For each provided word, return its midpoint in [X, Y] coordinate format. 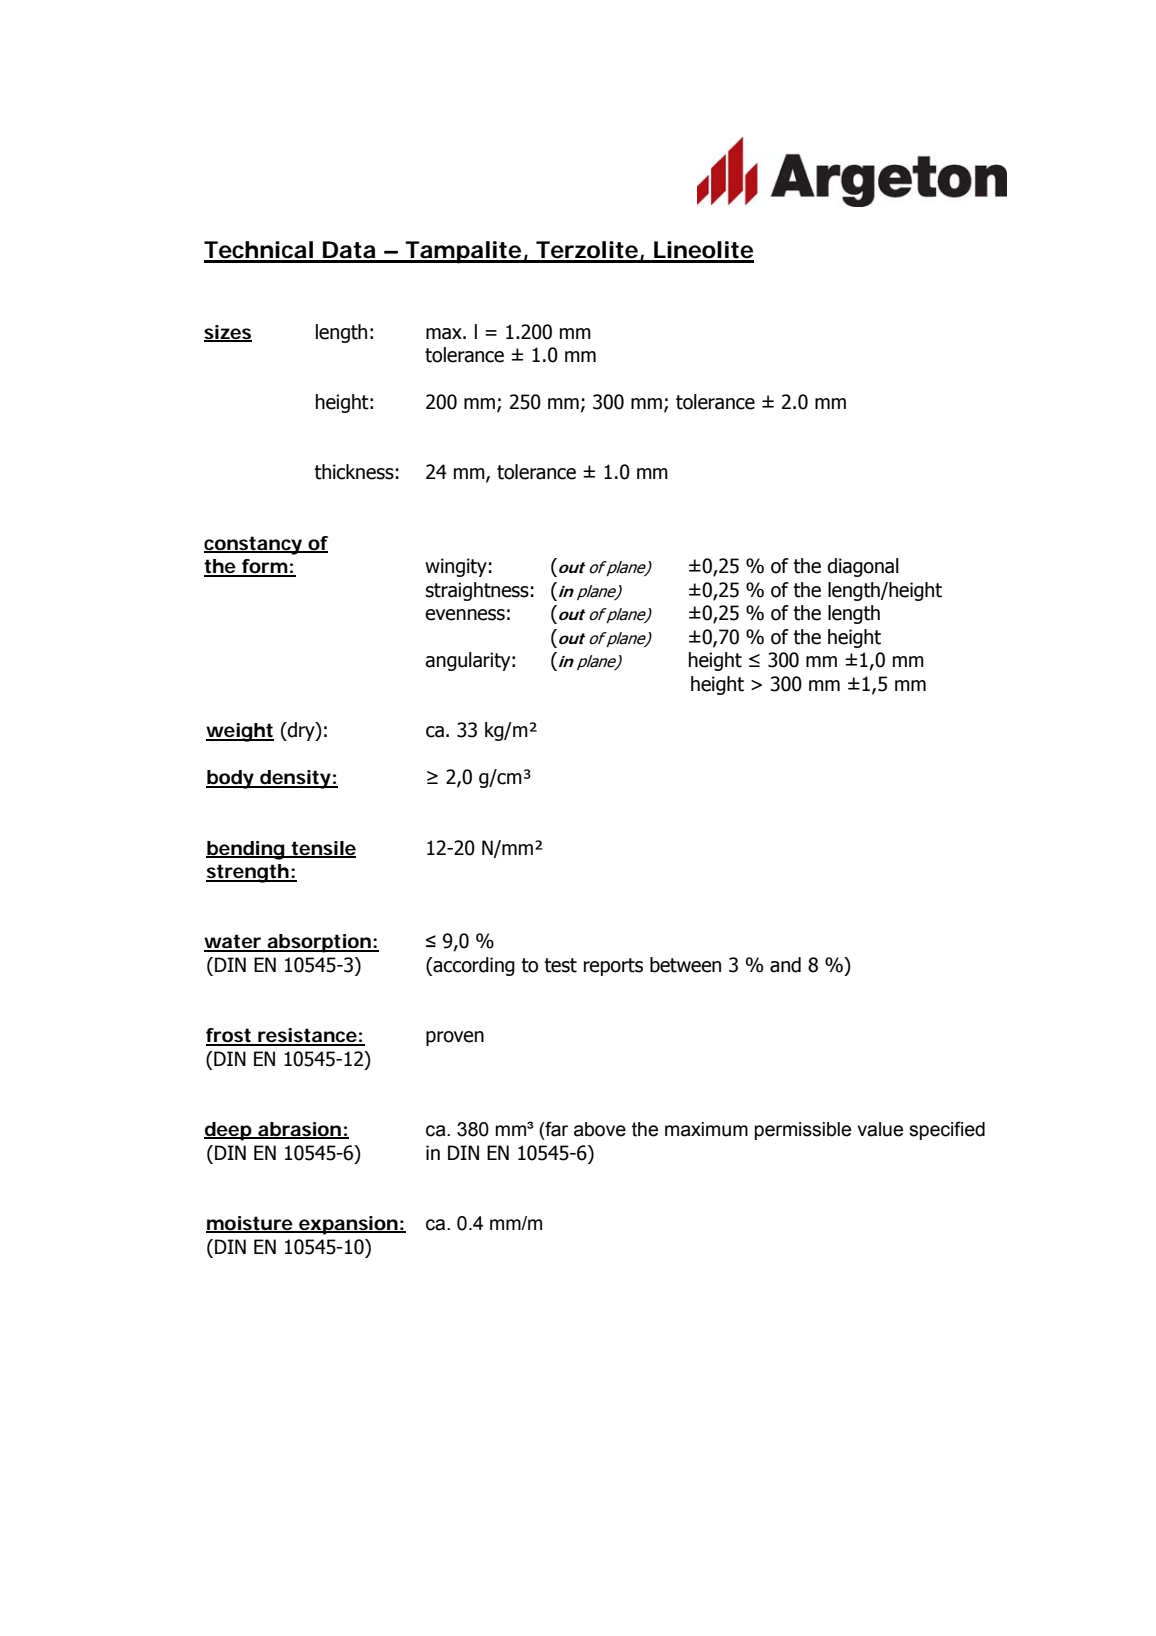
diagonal [863, 567]
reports [613, 967]
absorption [318, 943]
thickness [354, 472]
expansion [348, 1225]
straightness [477, 591]
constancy [254, 545]
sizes [228, 333]
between [685, 965]
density [295, 779]
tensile [323, 849]
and [785, 965]
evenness [465, 615]
